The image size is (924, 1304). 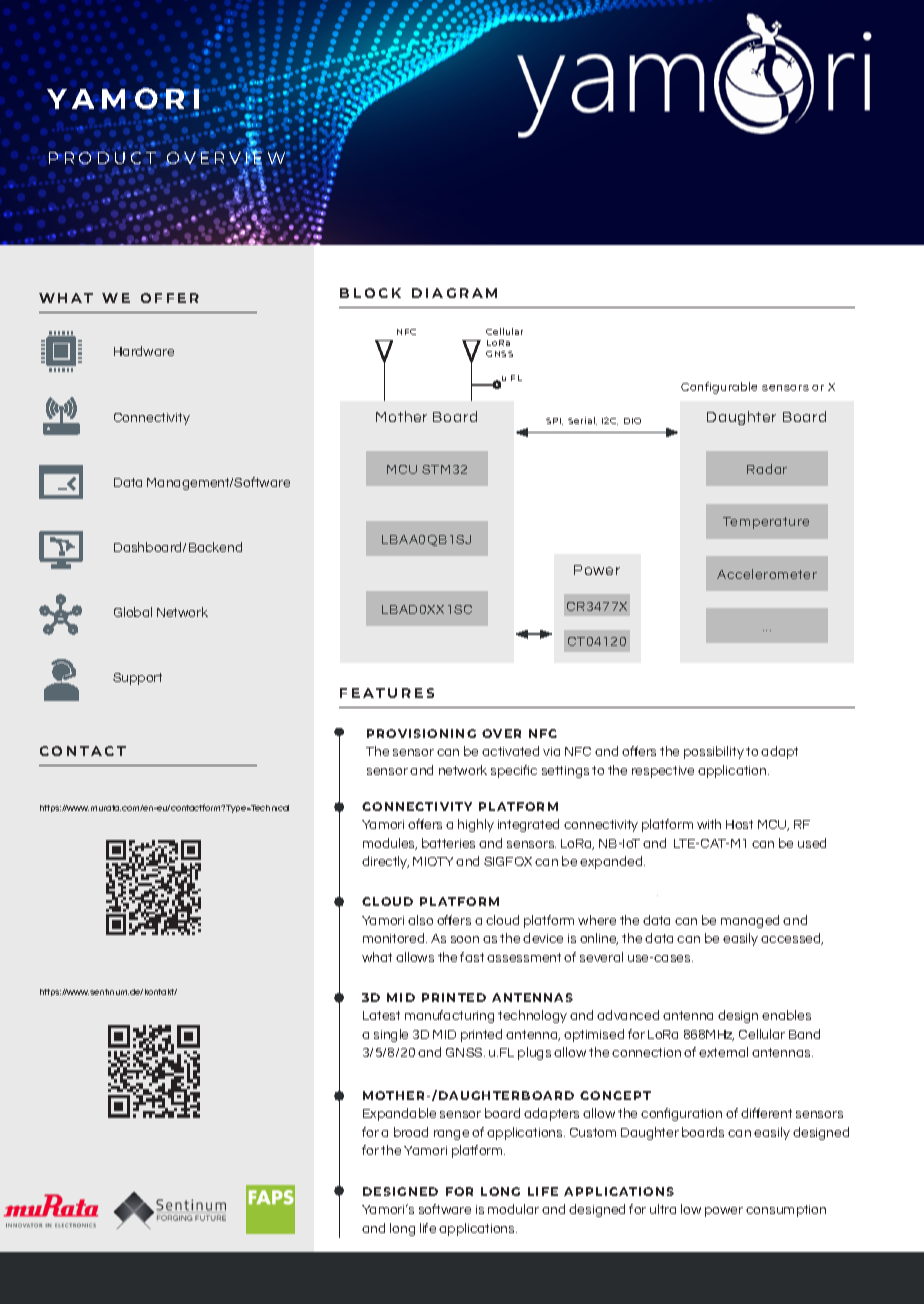 I want to click on DIAGRAM, so click(x=454, y=293).
